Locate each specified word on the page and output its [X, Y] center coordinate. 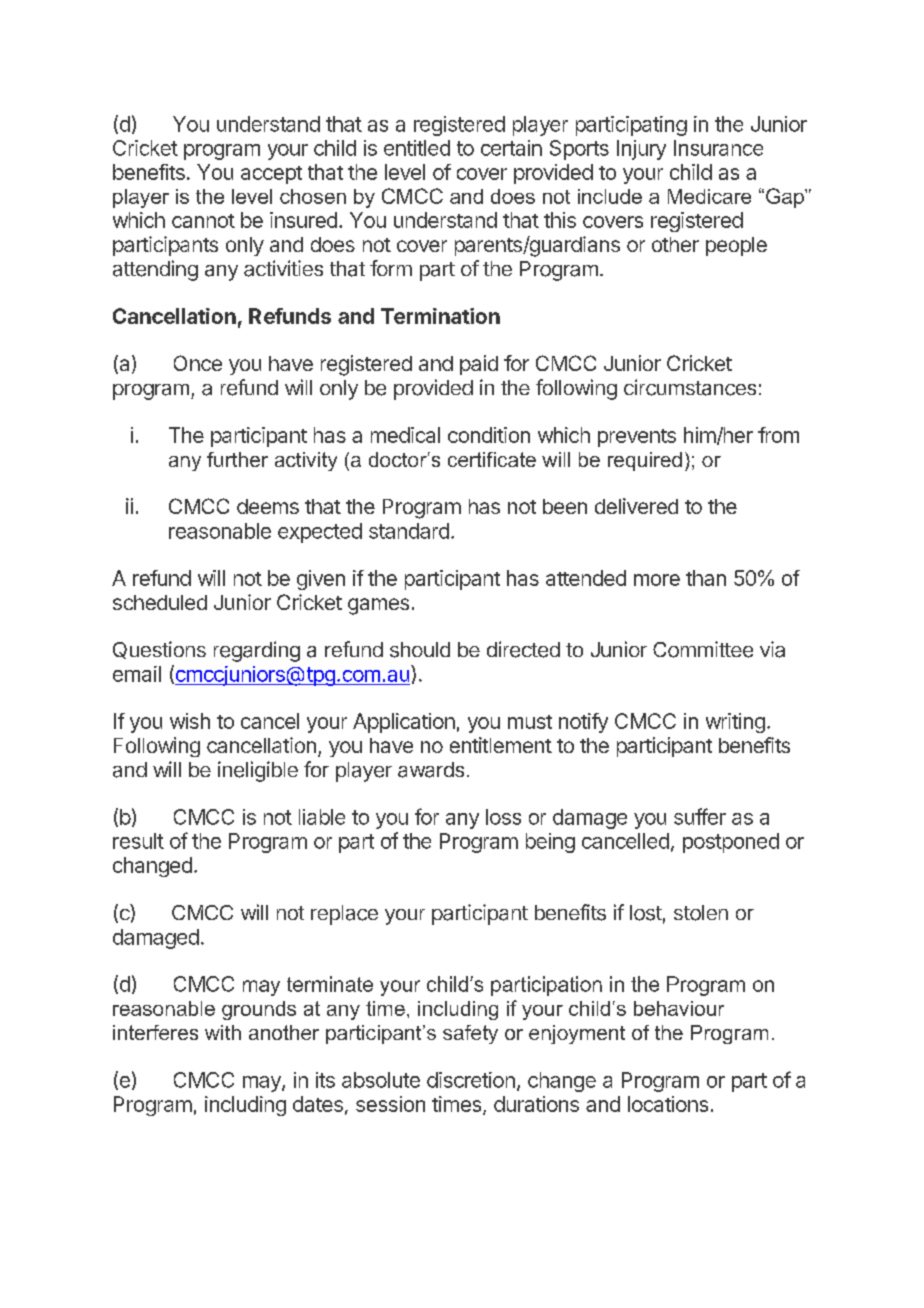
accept [271, 175]
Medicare [709, 196]
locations [668, 1104]
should [420, 650]
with [223, 1032]
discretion [471, 1080]
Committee [703, 649]
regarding [257, 651]
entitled [417, 148]
